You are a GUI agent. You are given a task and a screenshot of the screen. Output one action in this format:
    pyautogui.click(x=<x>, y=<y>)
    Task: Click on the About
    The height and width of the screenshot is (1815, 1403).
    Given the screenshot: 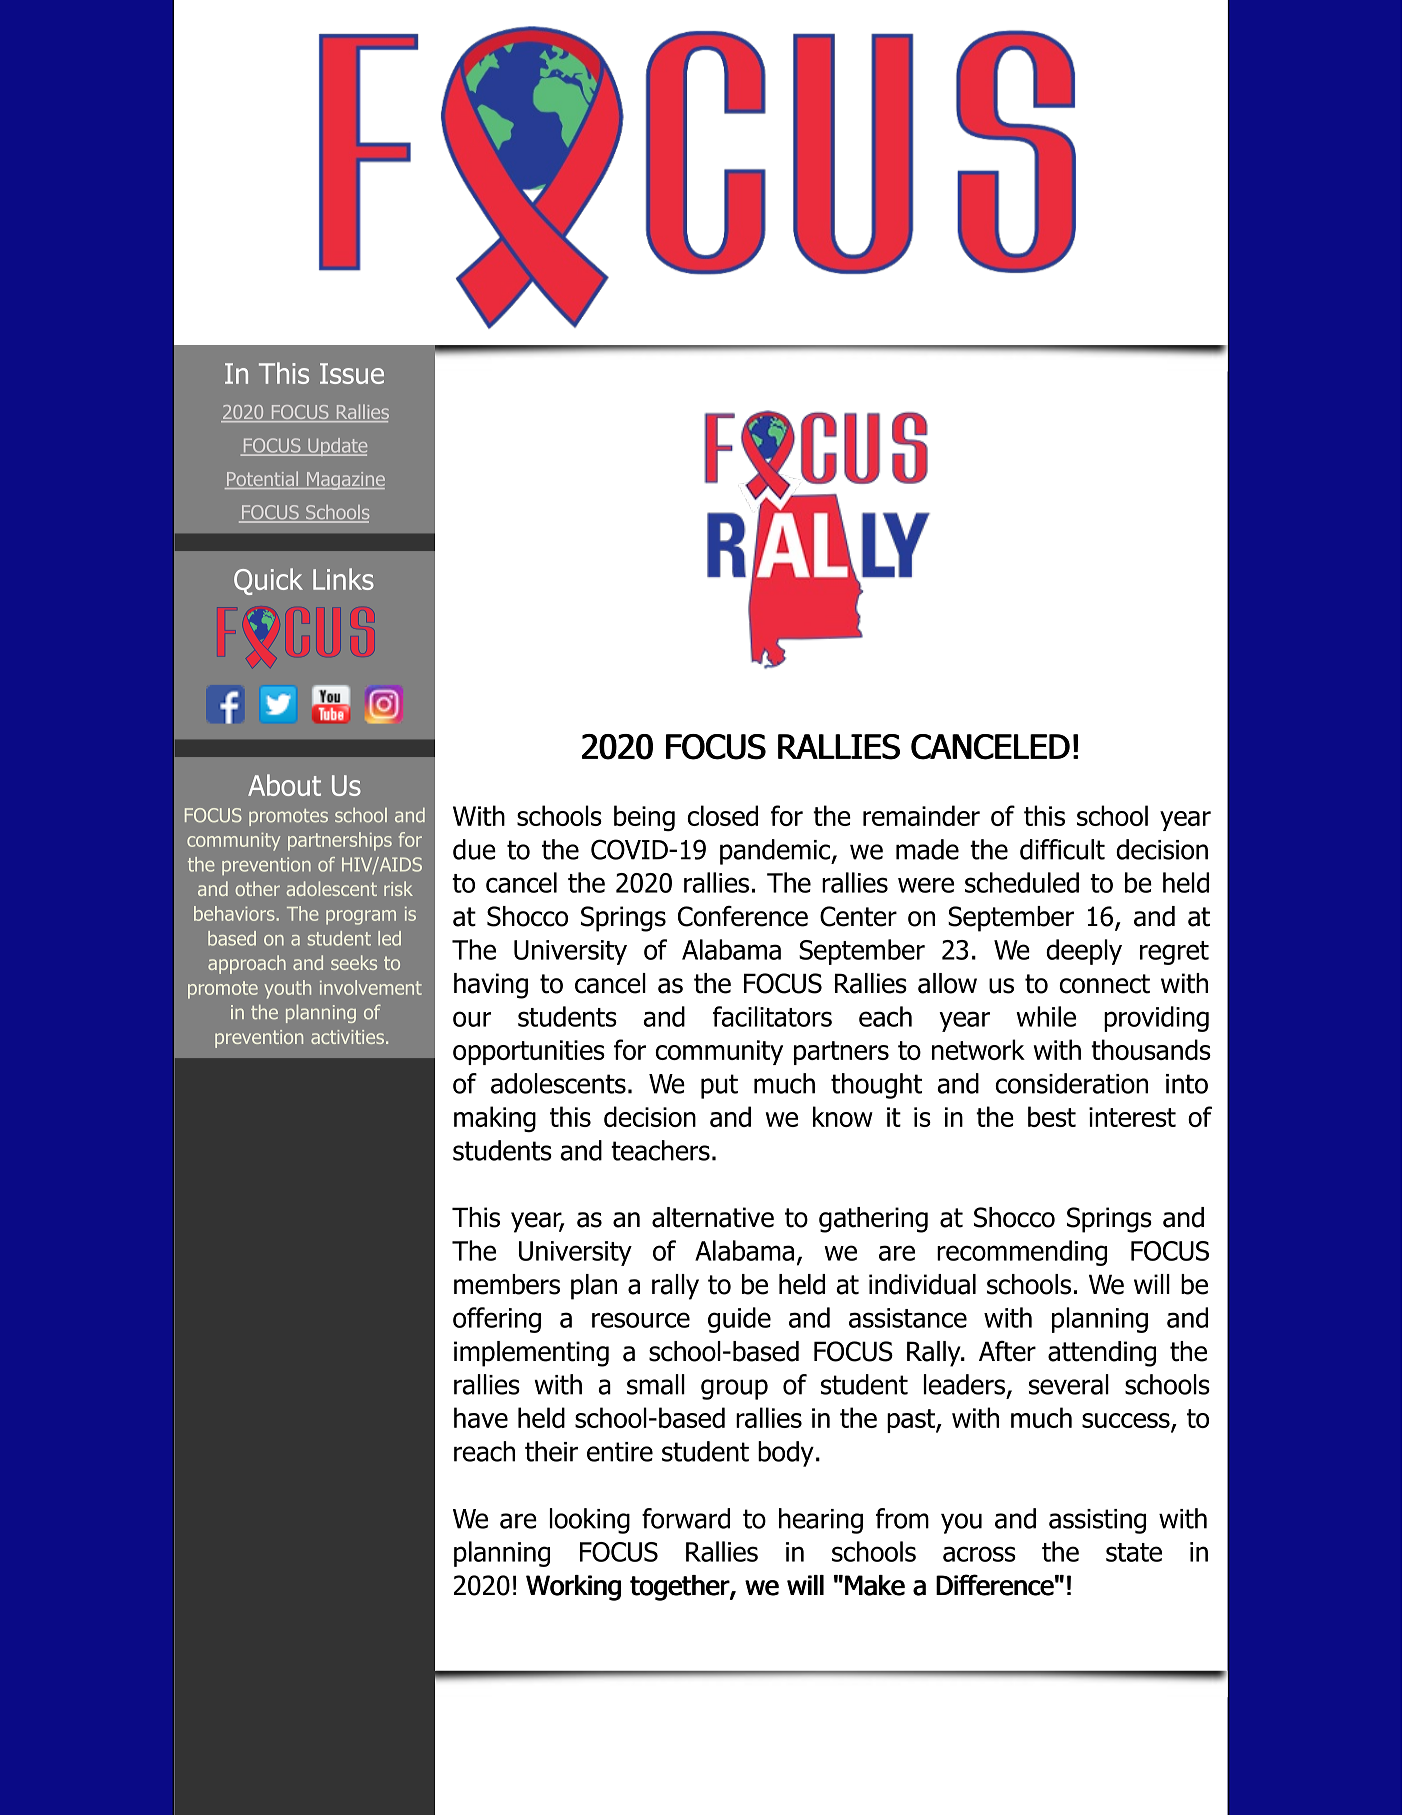 What is the action you would take?
    pyautogui.click(x=284, y=785)
